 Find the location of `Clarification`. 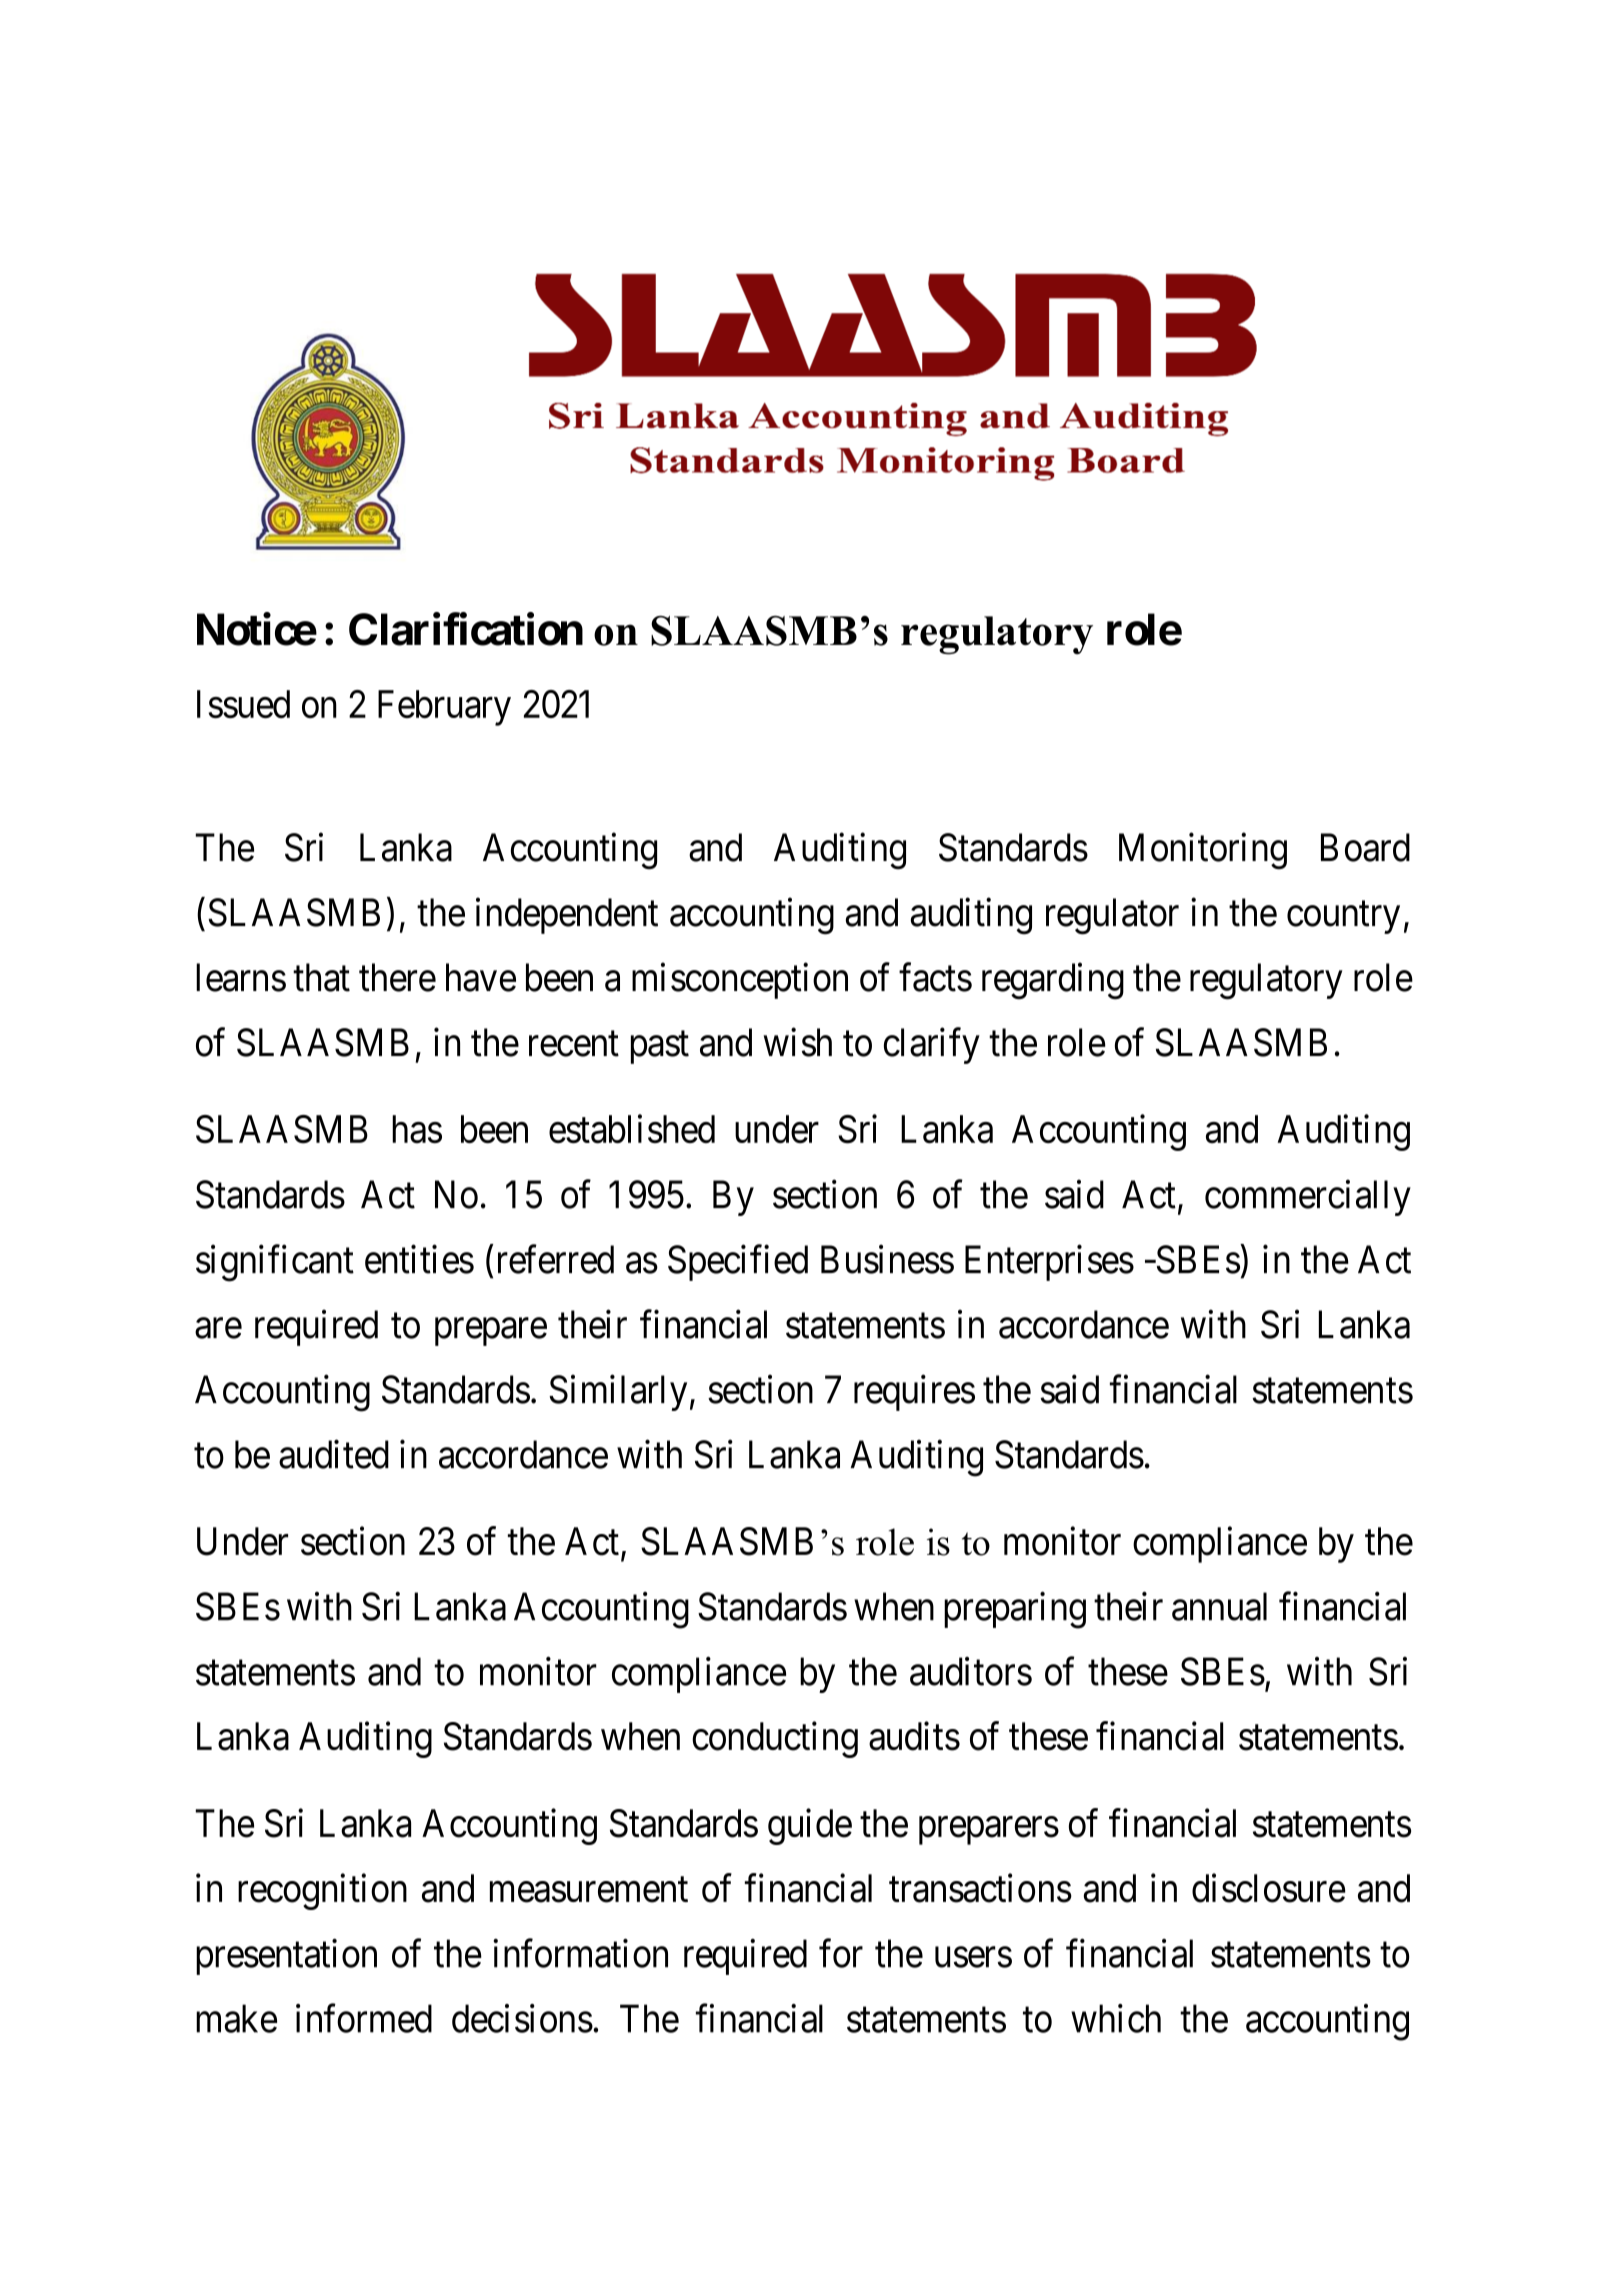

Clarification is located at coordinates (466, 629).
